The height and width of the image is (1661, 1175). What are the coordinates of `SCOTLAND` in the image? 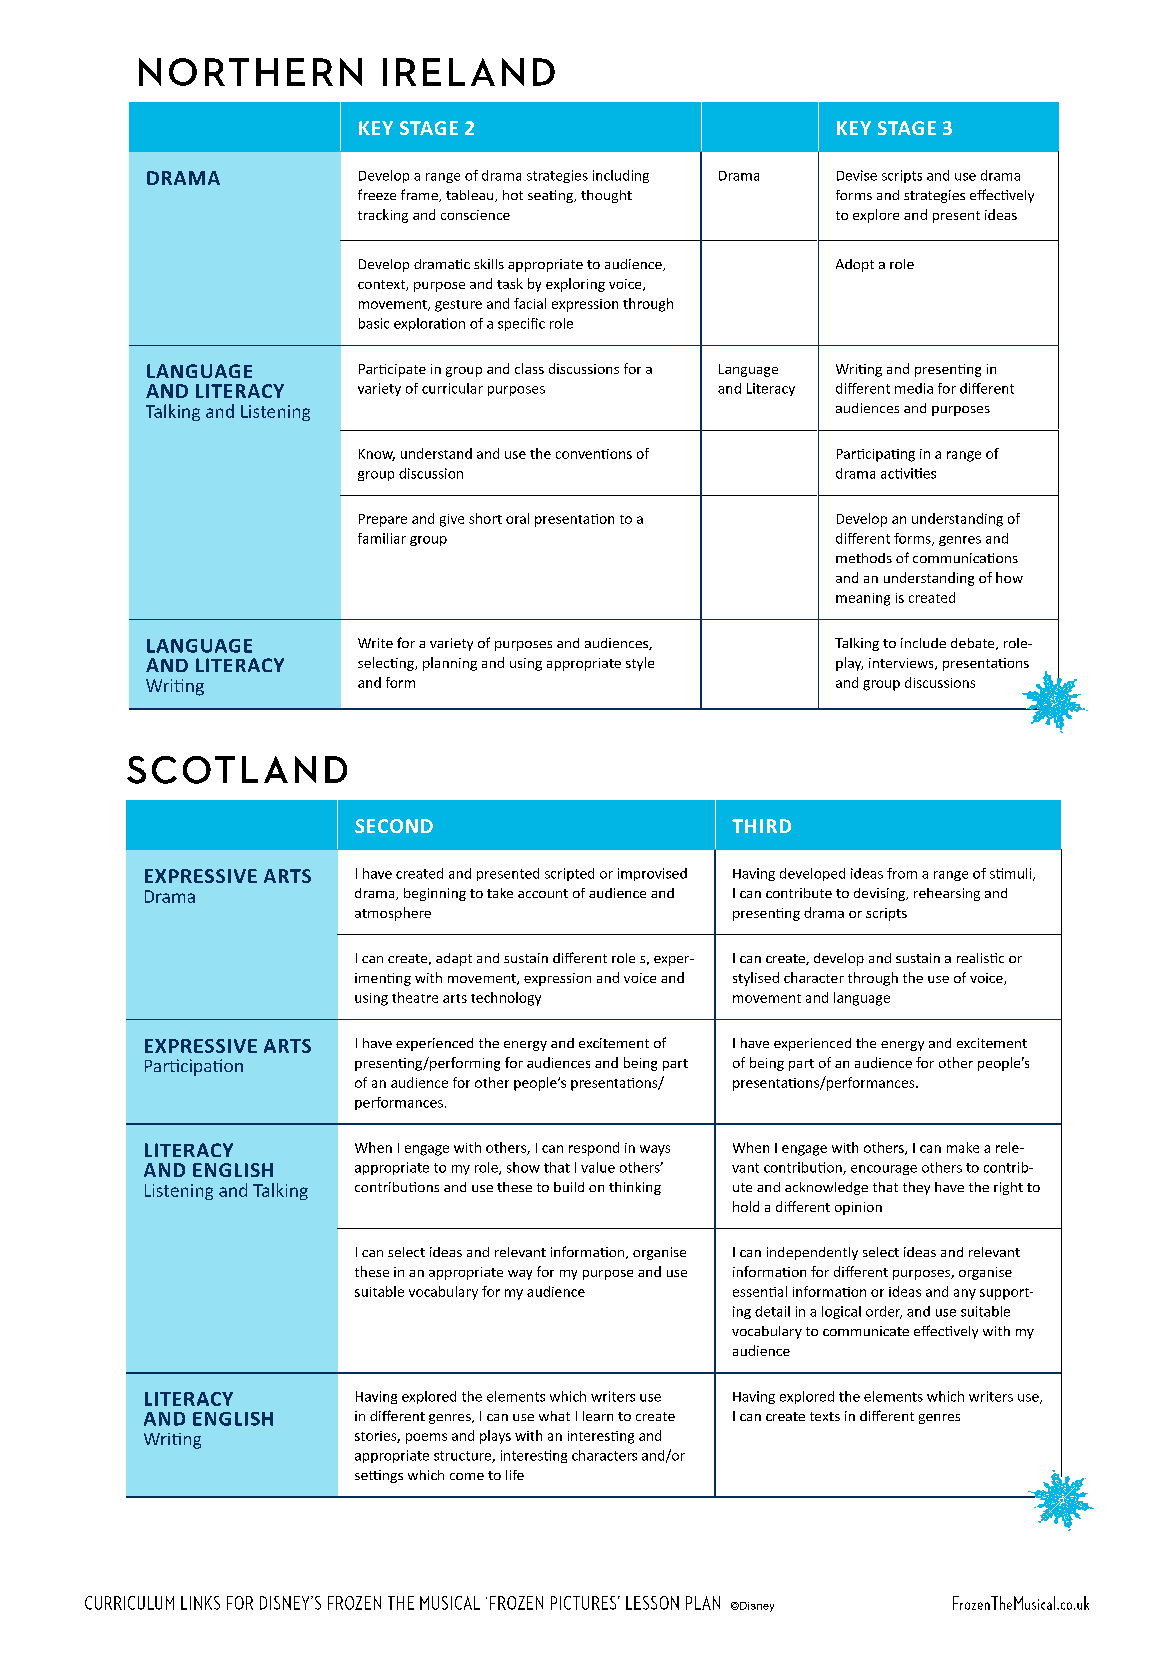 It's located at (237, 770).
